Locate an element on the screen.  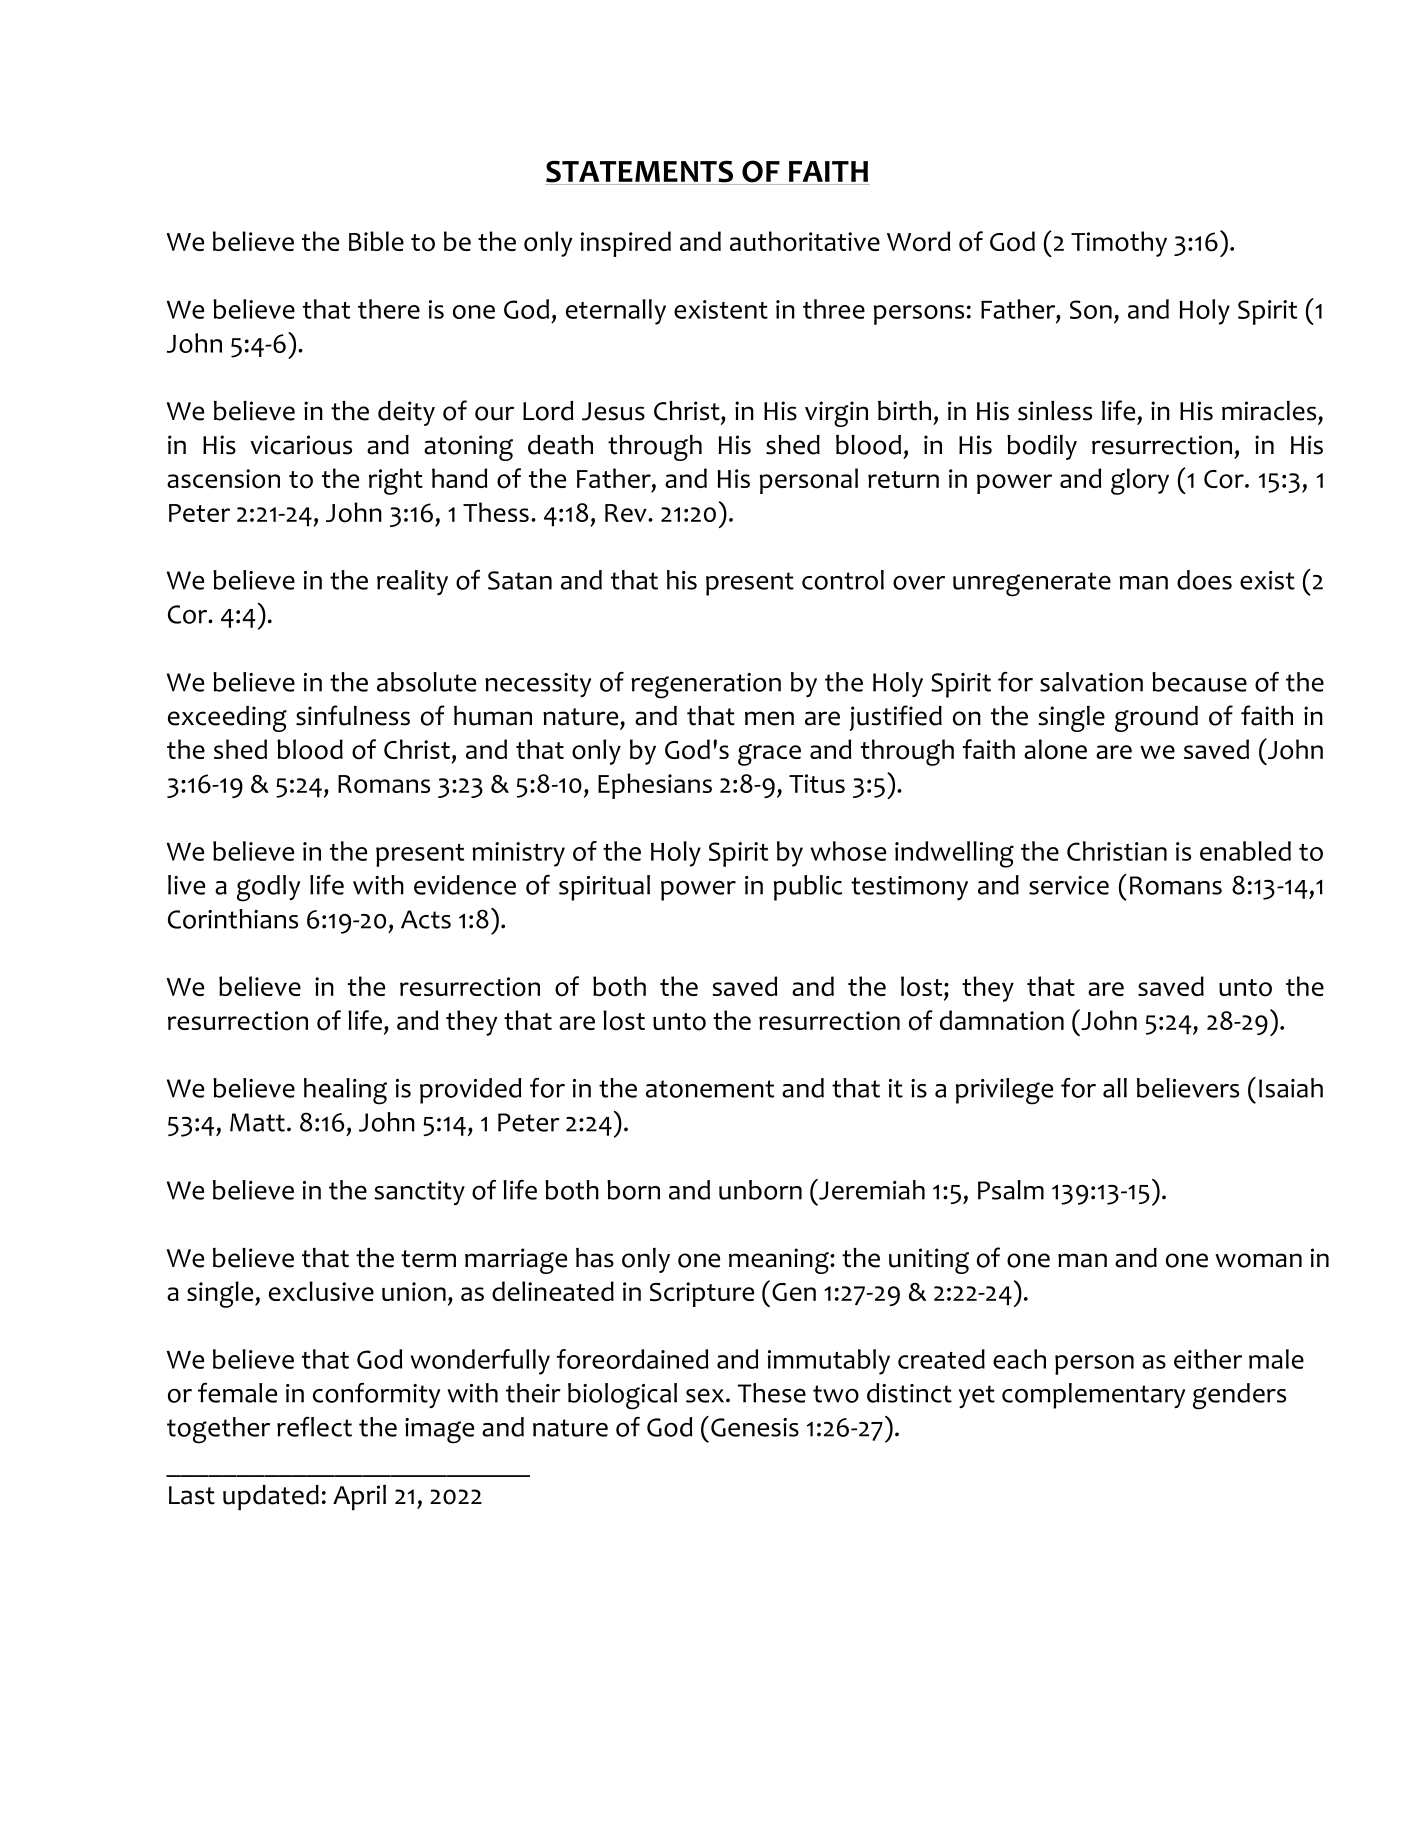
authoritative is located at coordinates (805, 241).
